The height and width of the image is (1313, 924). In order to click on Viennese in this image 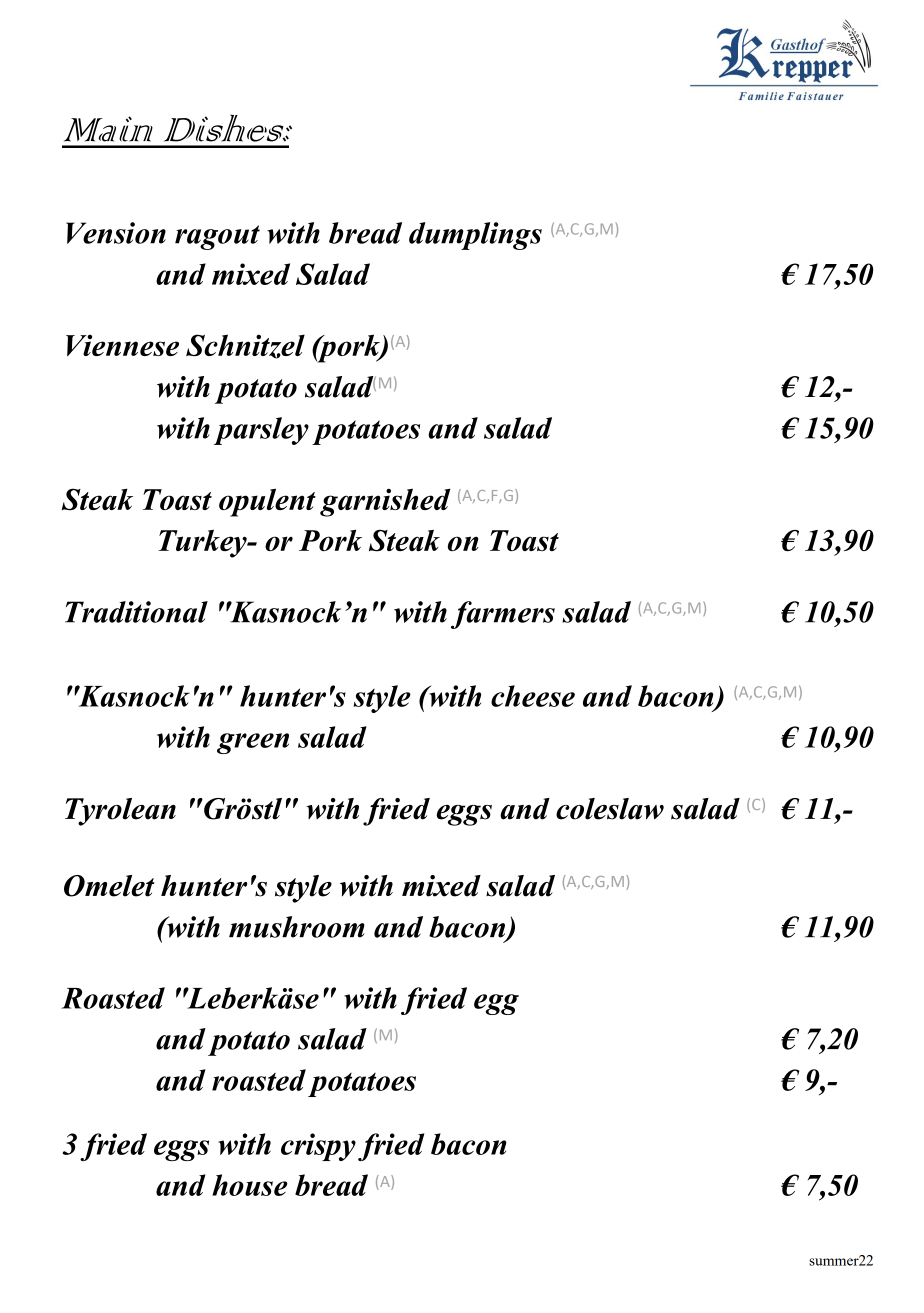, I will do `click(122, 345)`.
